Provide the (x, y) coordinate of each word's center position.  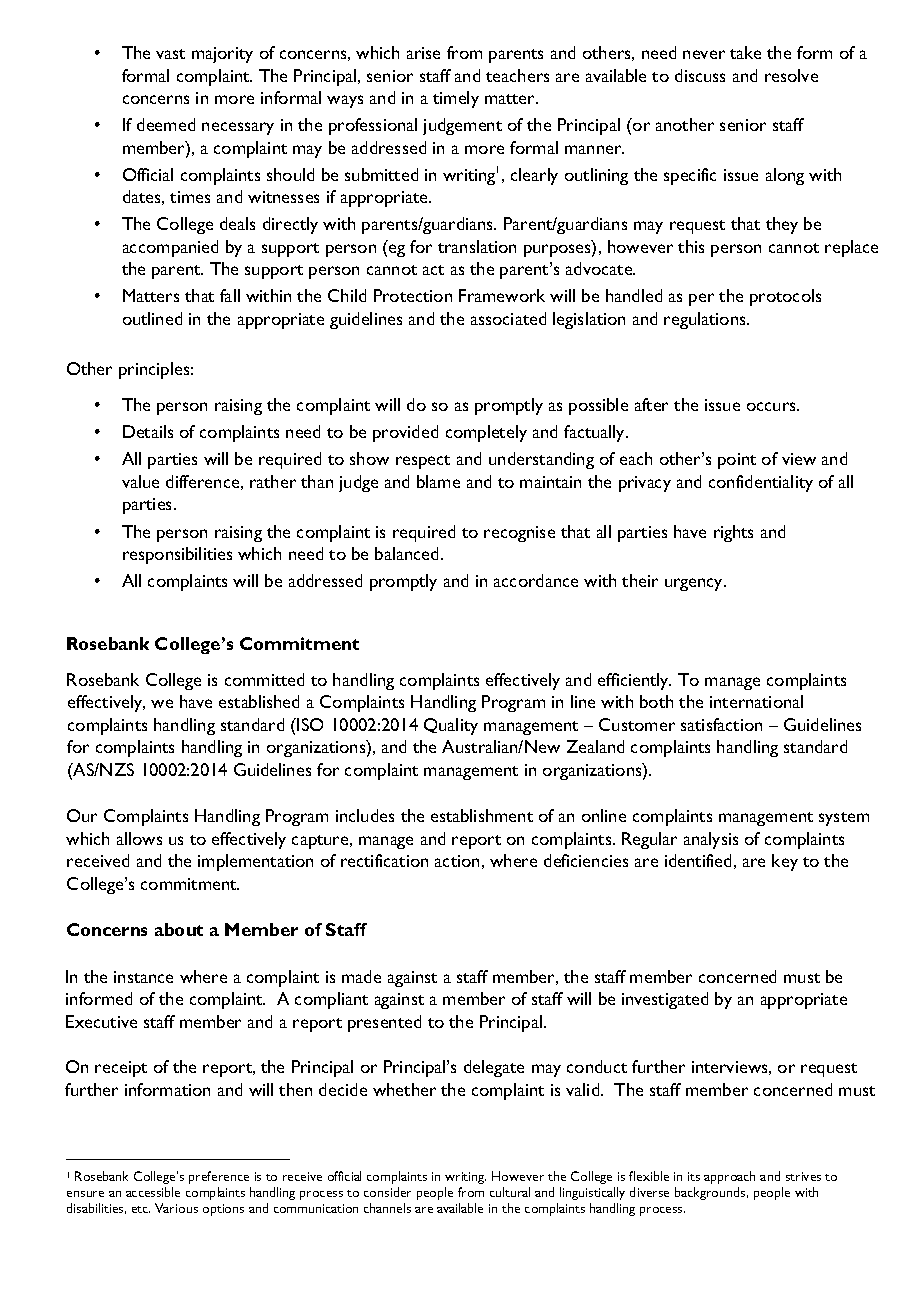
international (756, 701)
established (259, 701)
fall (230, 295)
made (361, 976)
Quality (451, 726)
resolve (791, 75)
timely (456, 99)
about (179, 929)
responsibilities (177, 555)
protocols (785, 297)
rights (733, 533)
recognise (519, 534)
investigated (665, 1000)
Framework (502, 295)
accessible (153, 1192)
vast (170, 54)
